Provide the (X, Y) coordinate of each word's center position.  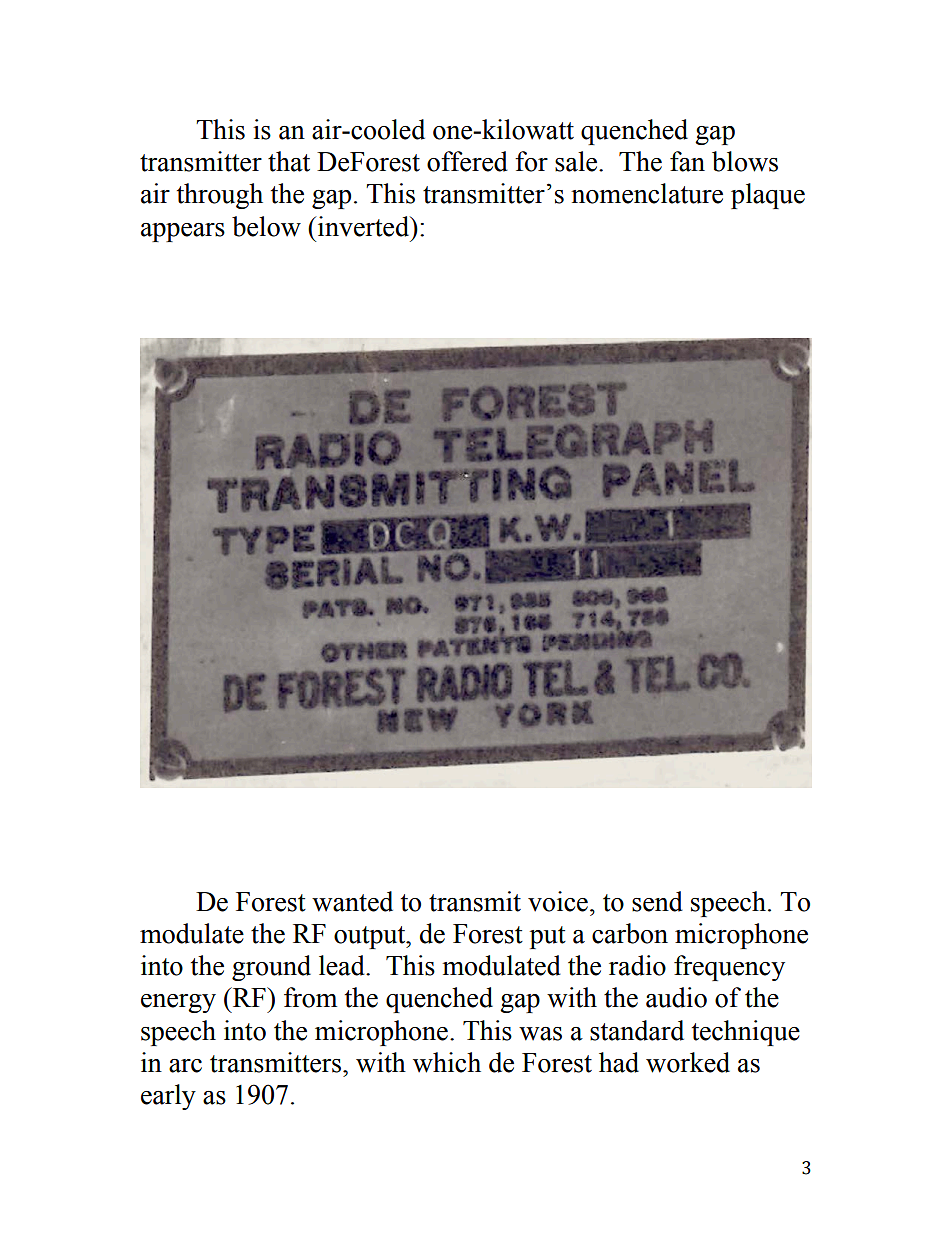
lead (343, 965)
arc (185, 1066)
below (266, 226)
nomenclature (647, 193)
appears (183, 232)
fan (687, 161)
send (657, 901)
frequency (729, 968)
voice (558, 901)
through (220, 196)
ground (271, 968)
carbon (630, 933)
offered (467, 161)
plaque (768, 196)
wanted (352, 901)
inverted (365, 226)
